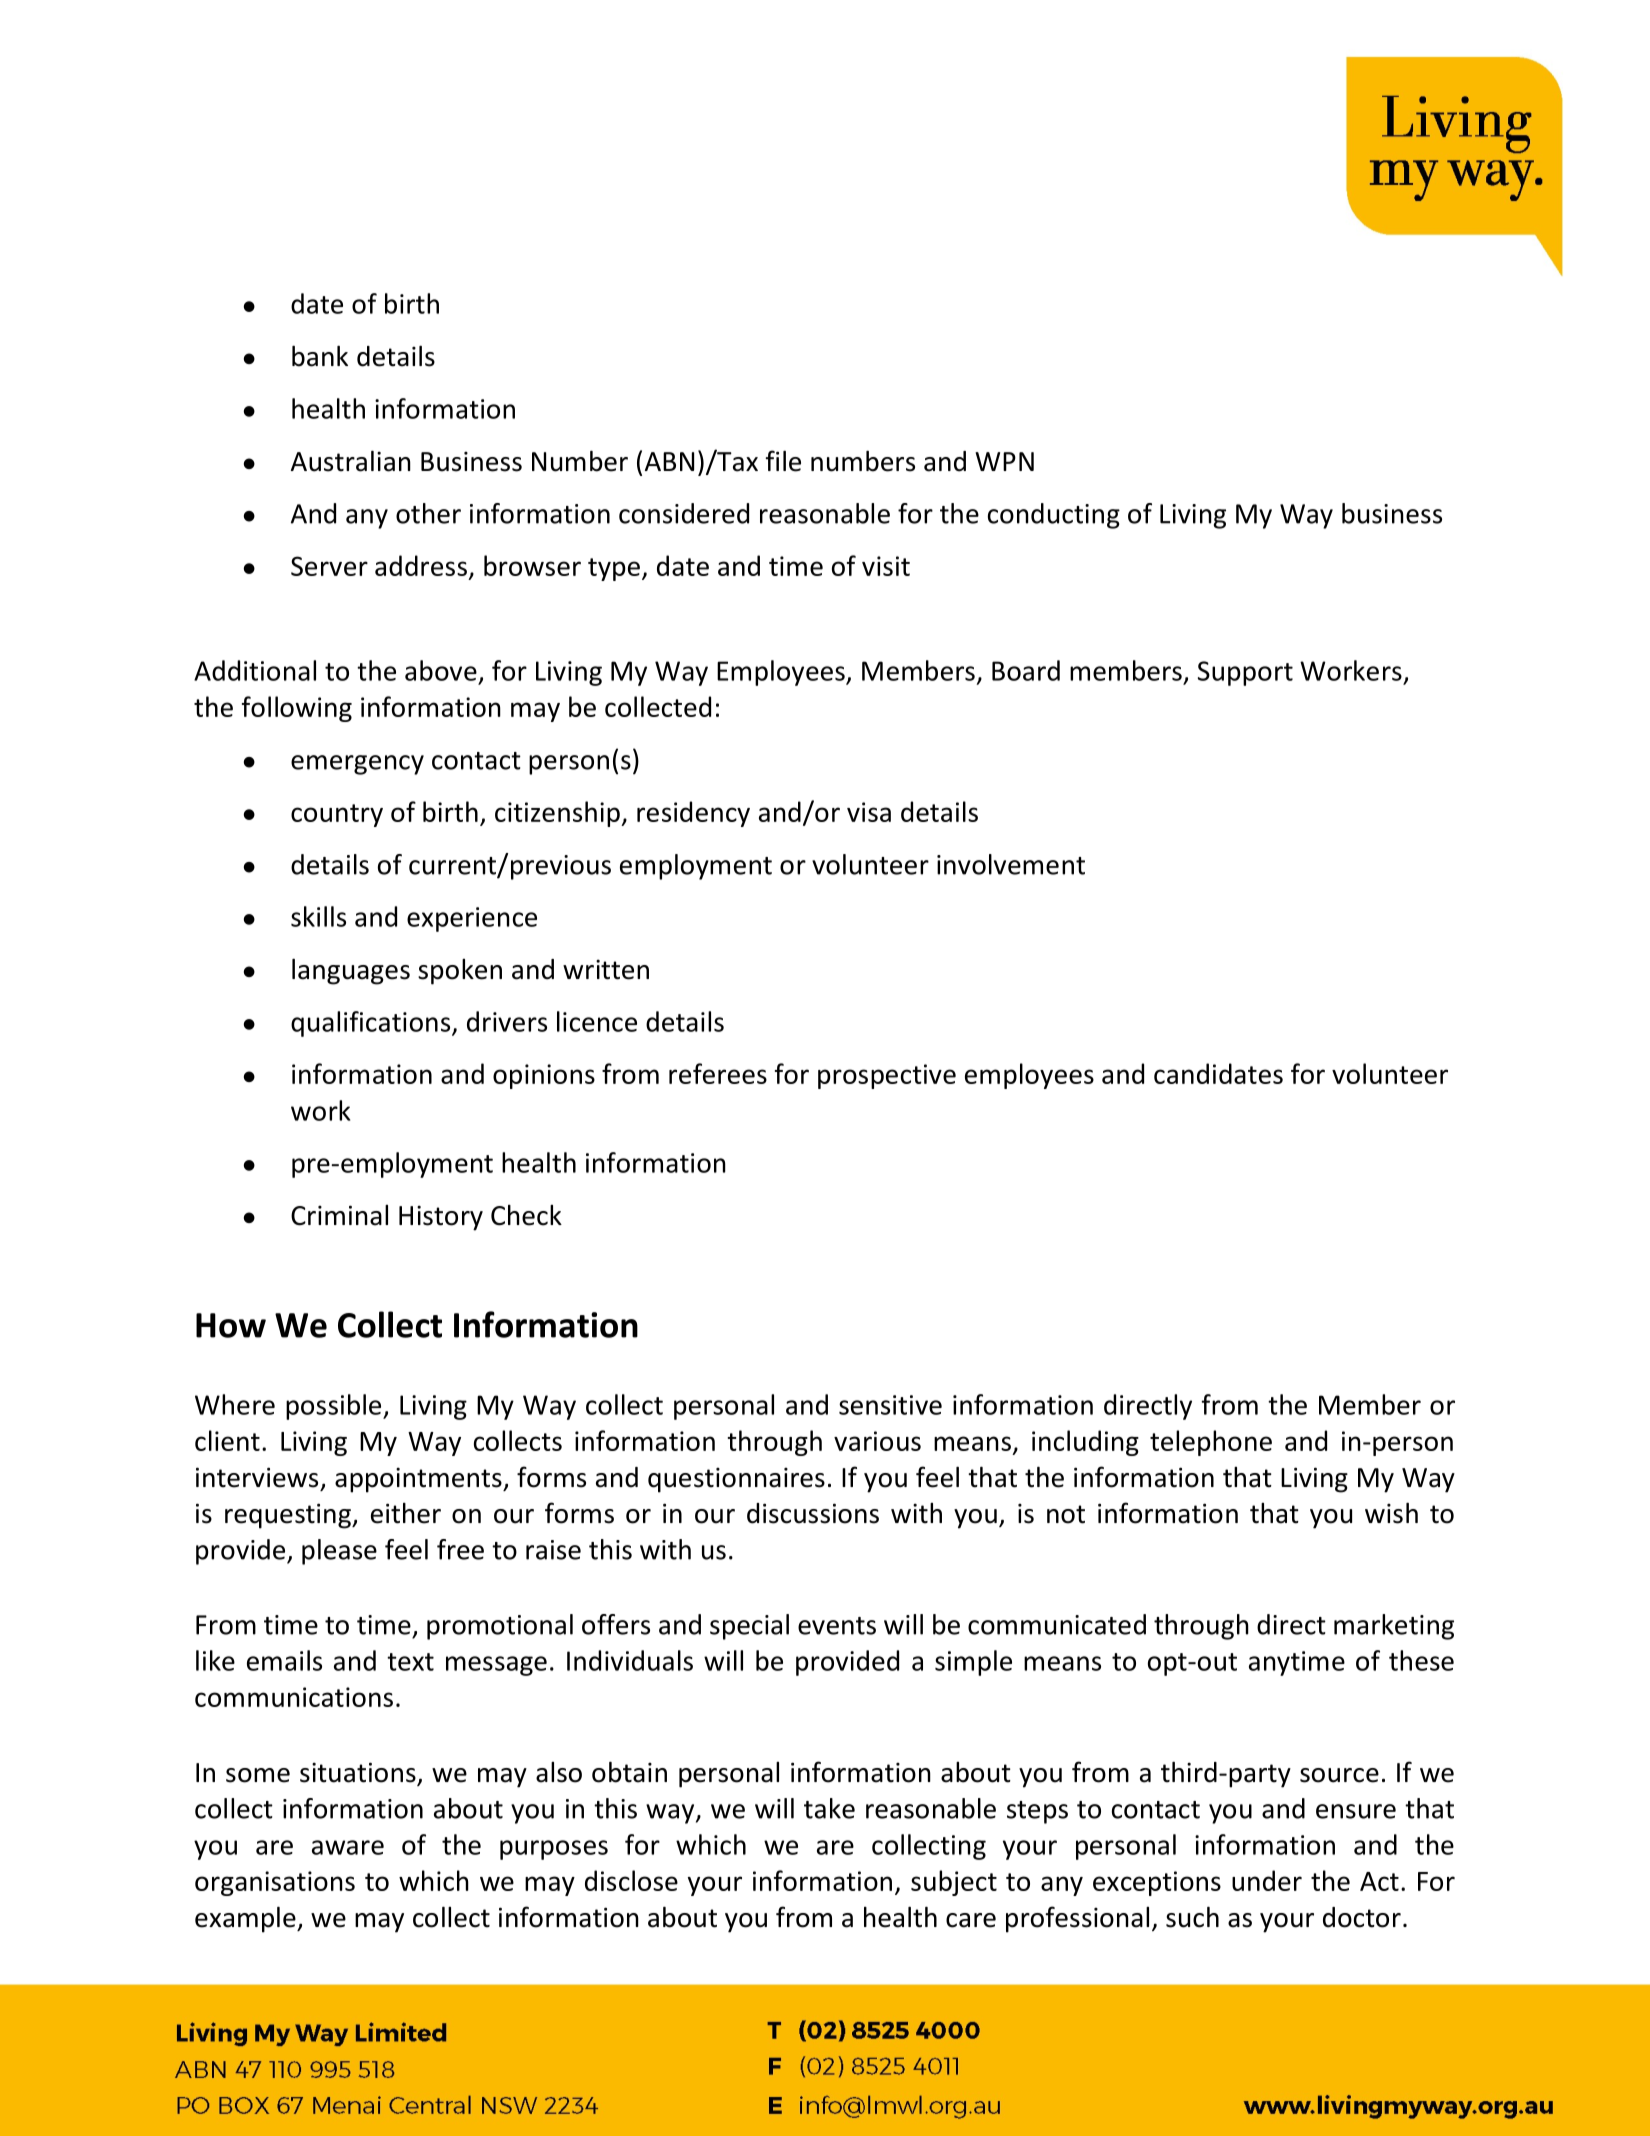  What do you see at coordinates (1211, 1443) in the page?
I see `telephone` at bounding box center [1211, 1443].
